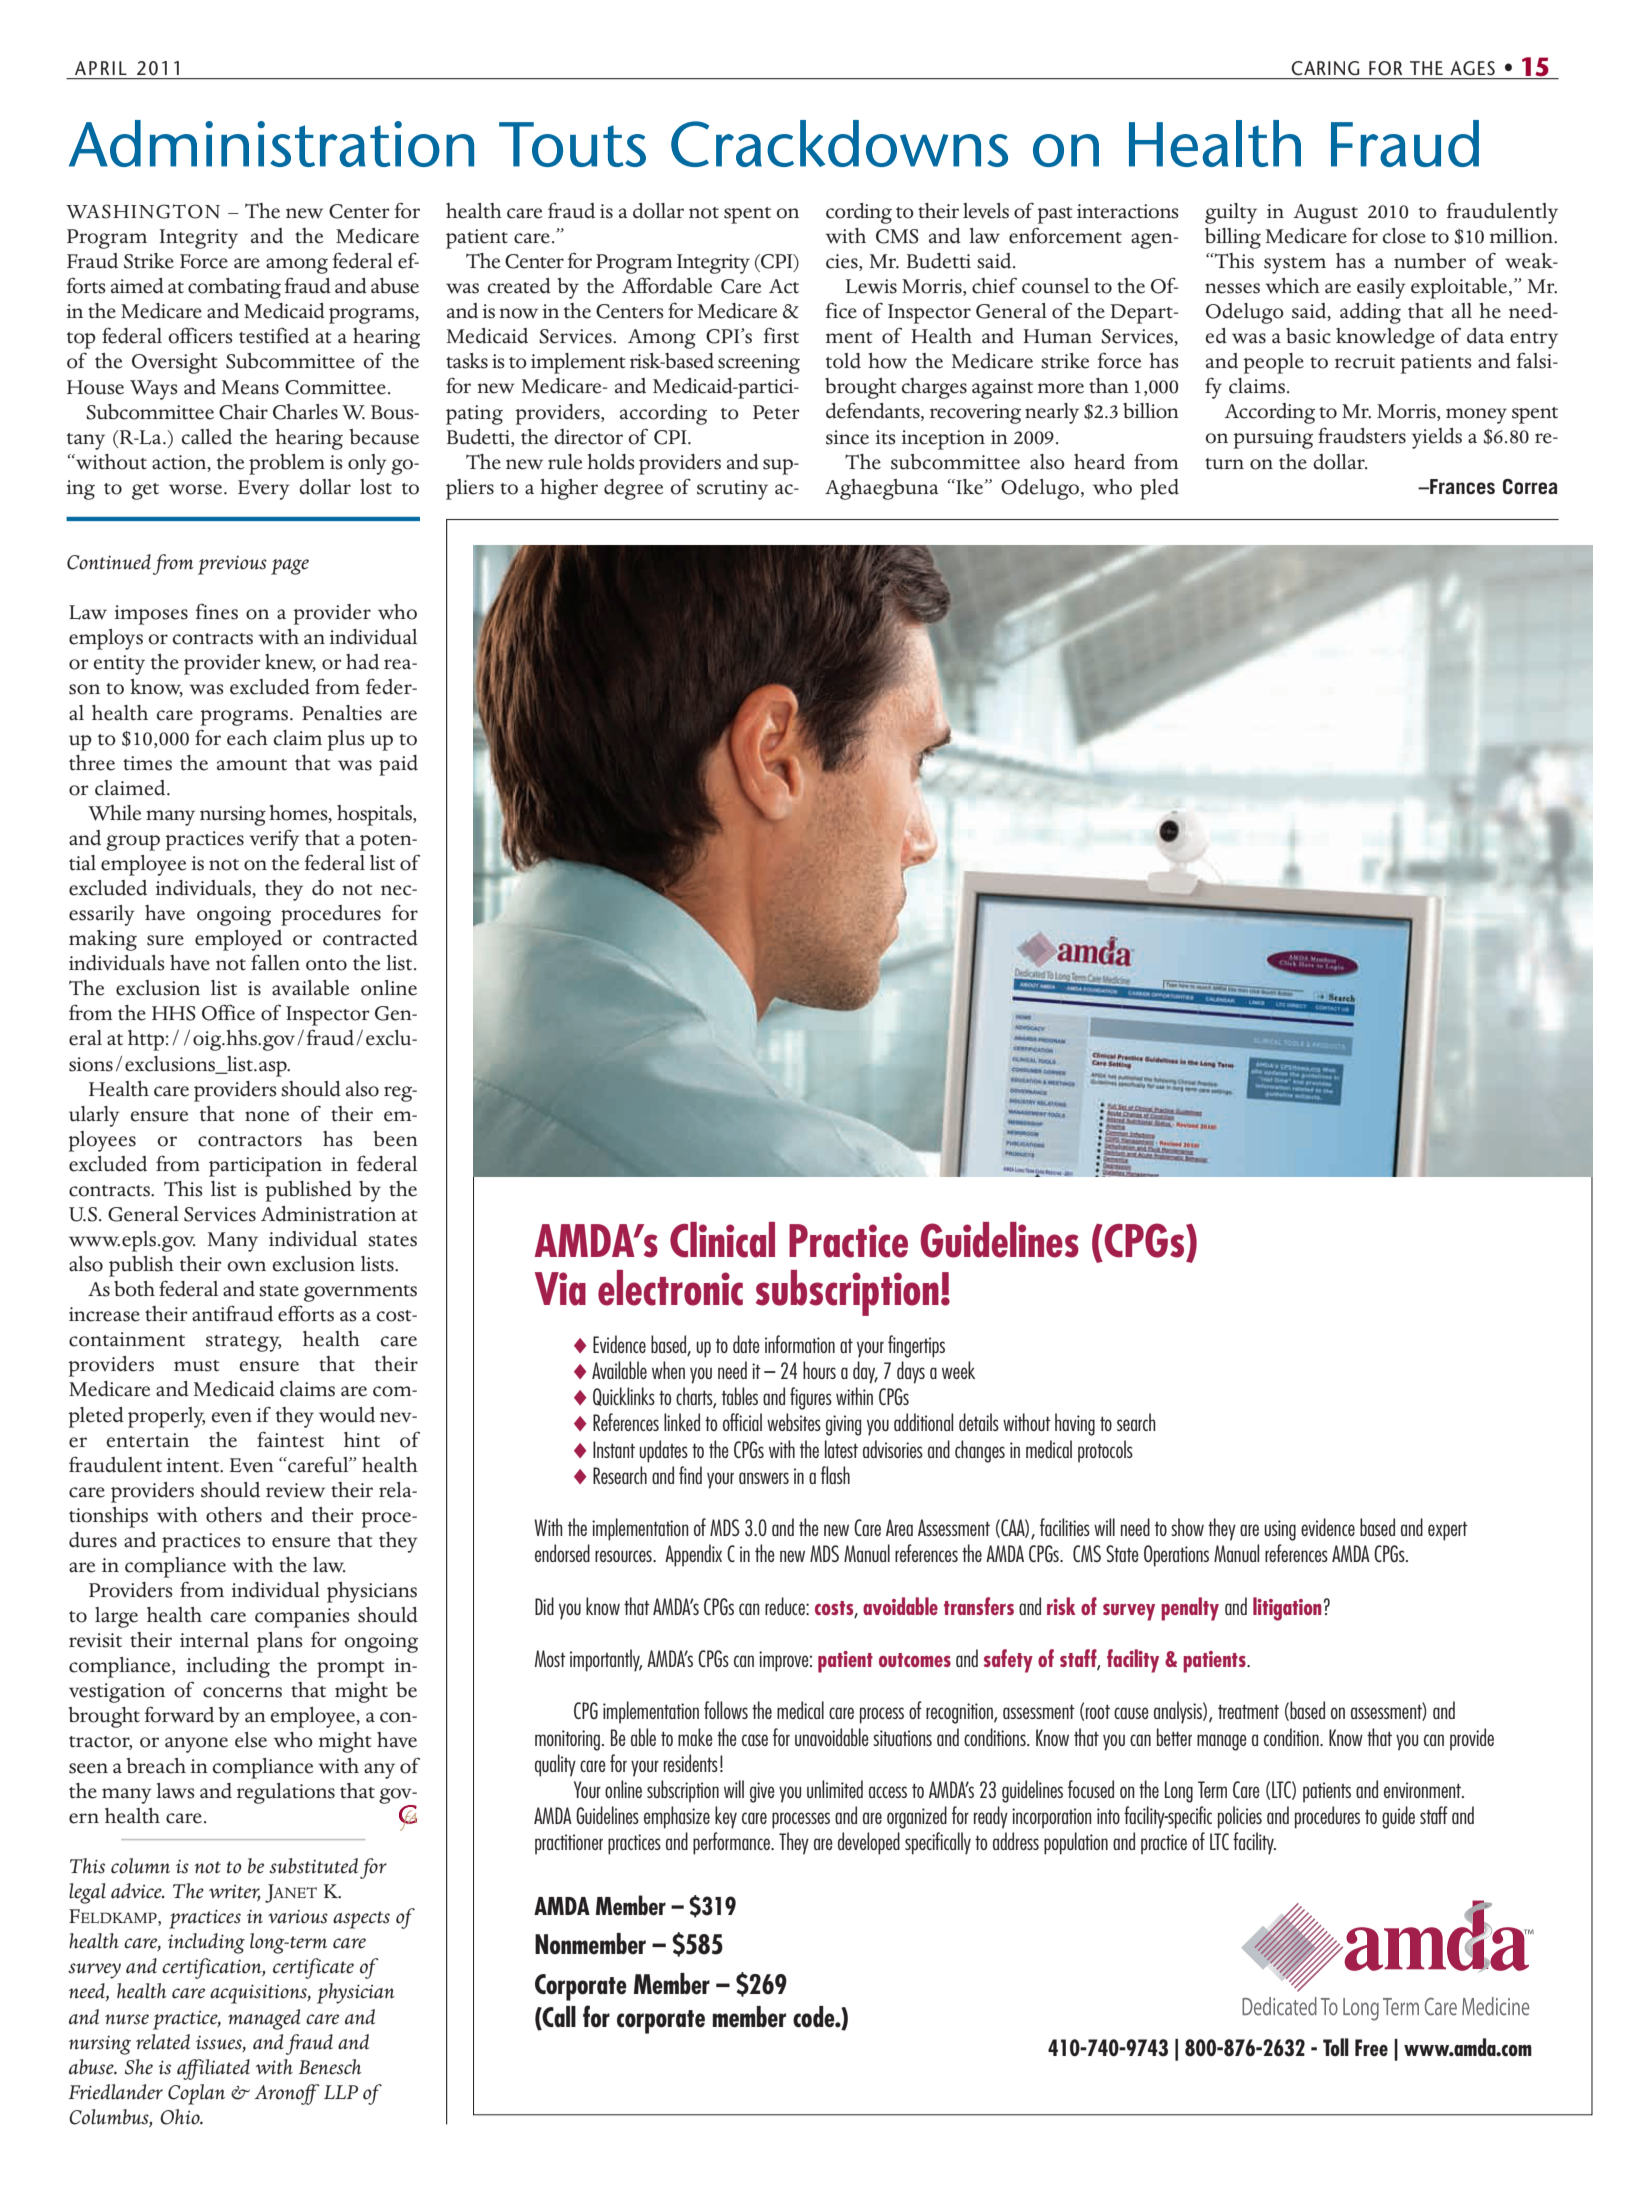  I want to click on affiliated, so click(213, 2069).
